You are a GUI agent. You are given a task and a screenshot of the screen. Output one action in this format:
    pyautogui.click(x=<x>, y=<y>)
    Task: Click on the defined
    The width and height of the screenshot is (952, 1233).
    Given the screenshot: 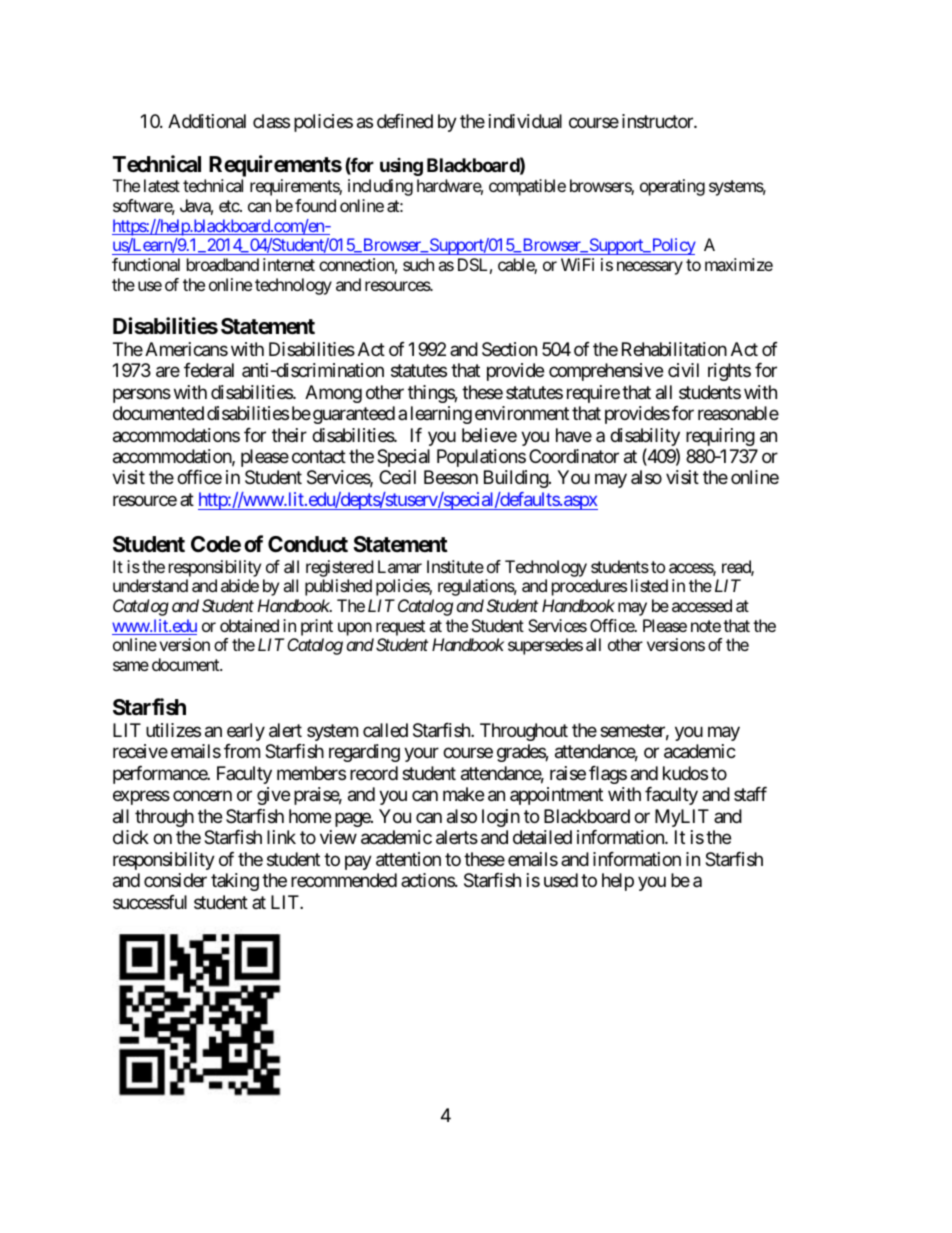 What is the action you would take?
    pyautogui.click(x=405, y=121)
